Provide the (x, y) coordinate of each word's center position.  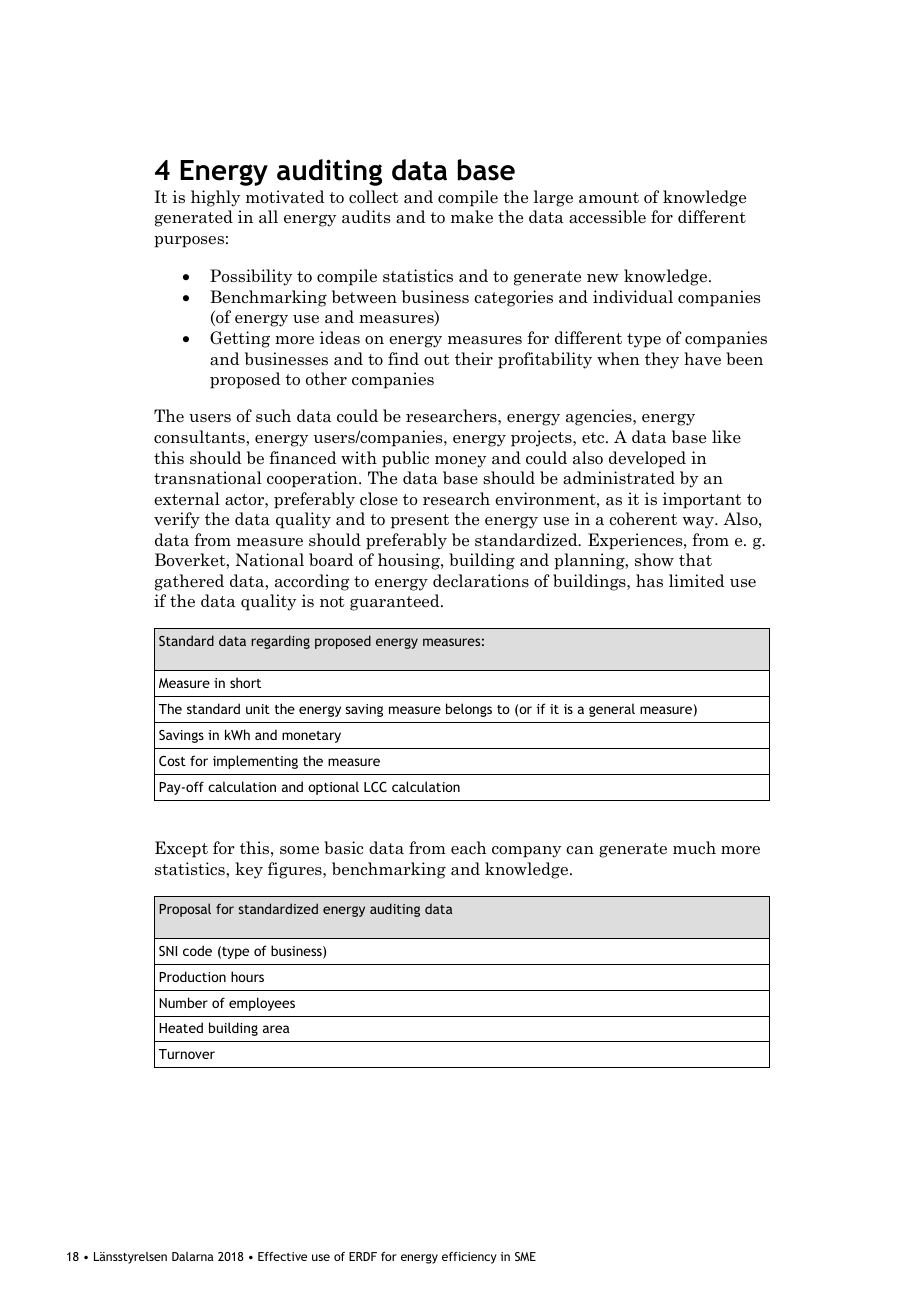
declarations (481, 581)
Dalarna (193, 1256)
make (472, 217)
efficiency (469, 1258)
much (694, 847)
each (469, 848)
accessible (607, 217)
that (695, 560)
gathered (189, 582)
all (268, 217)
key (249, 870)
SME (525, 1256)
